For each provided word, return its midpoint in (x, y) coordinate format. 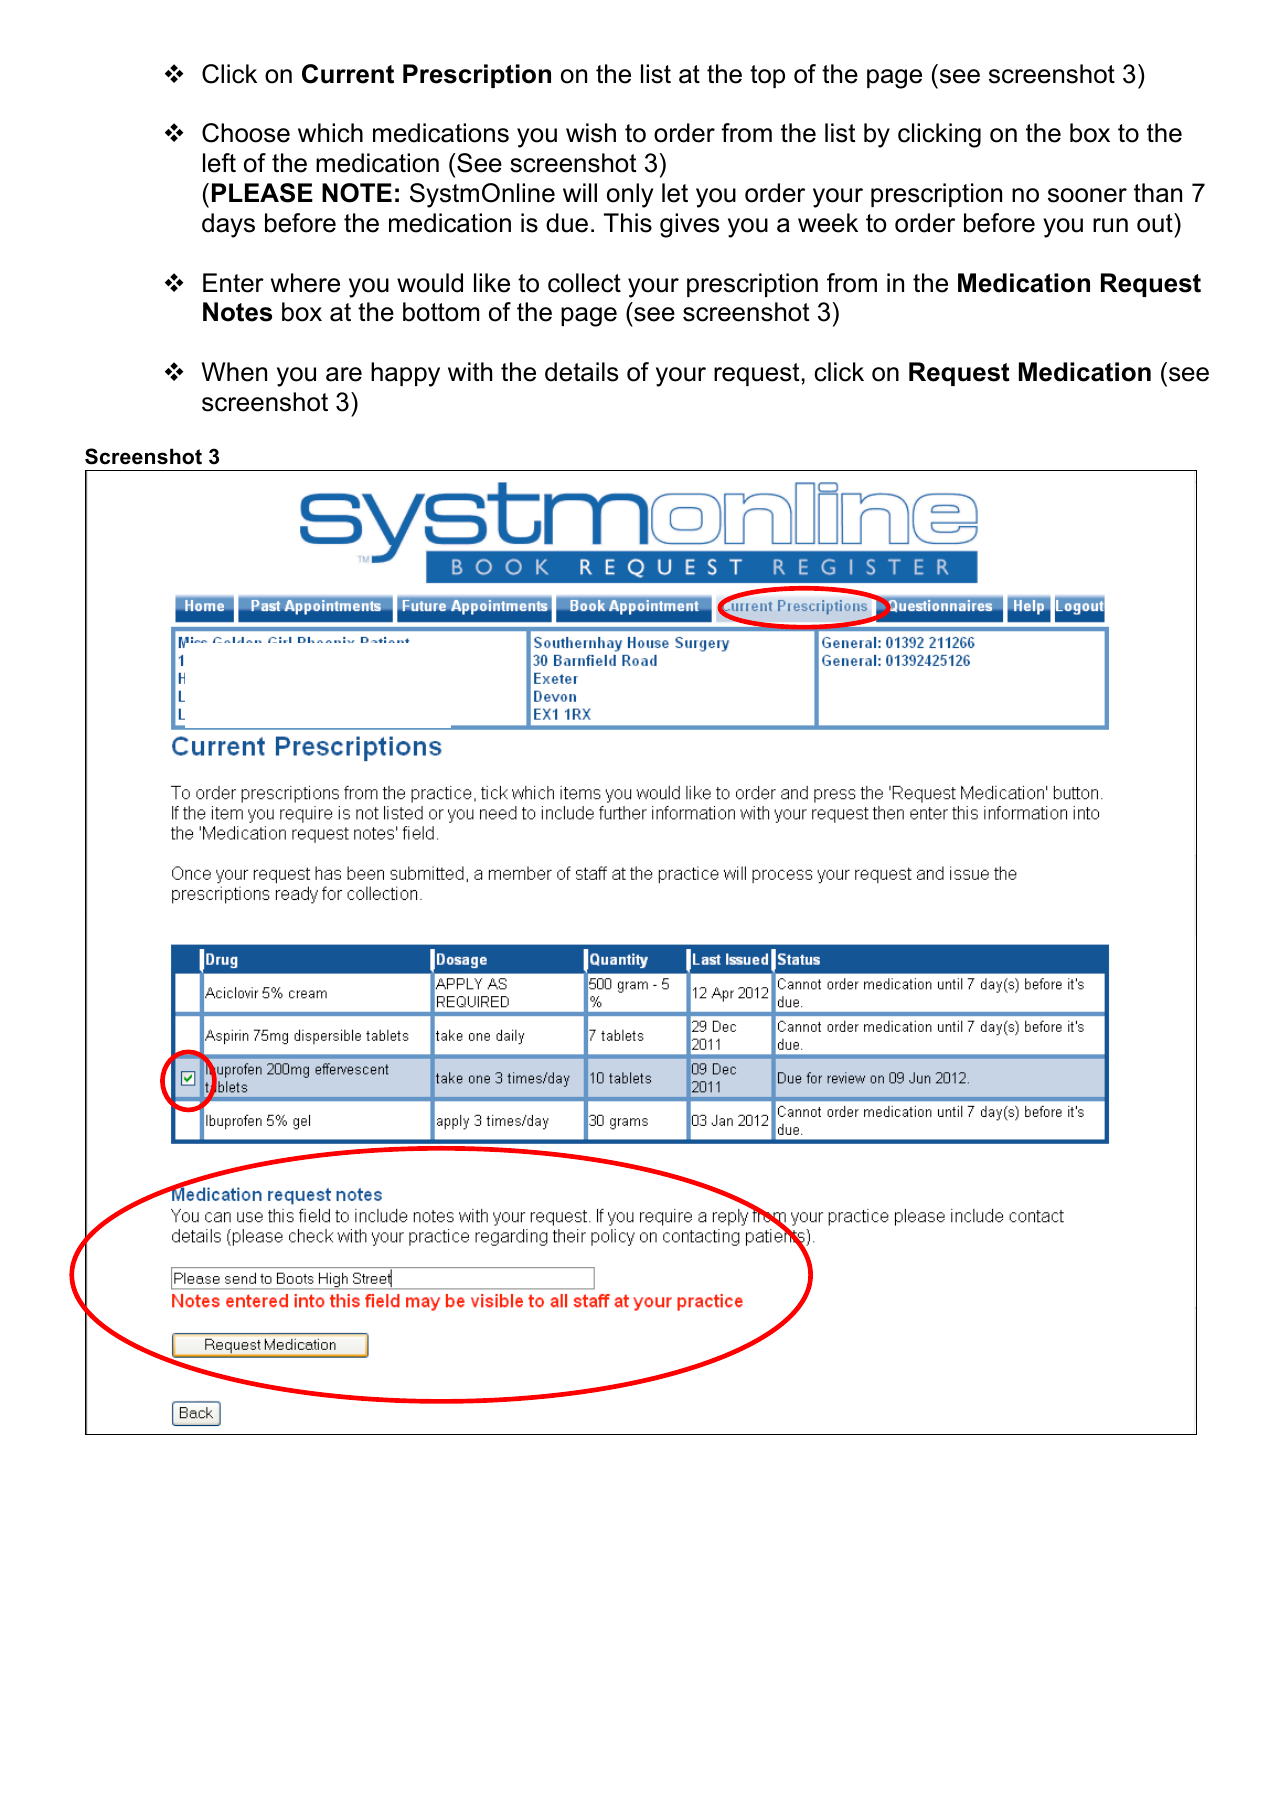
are (344, 374)
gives (689, 225)
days (228, 225)
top (767, 76)
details (581, 372)
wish (591, 133)
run (1110, 225)
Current (348, 74)
